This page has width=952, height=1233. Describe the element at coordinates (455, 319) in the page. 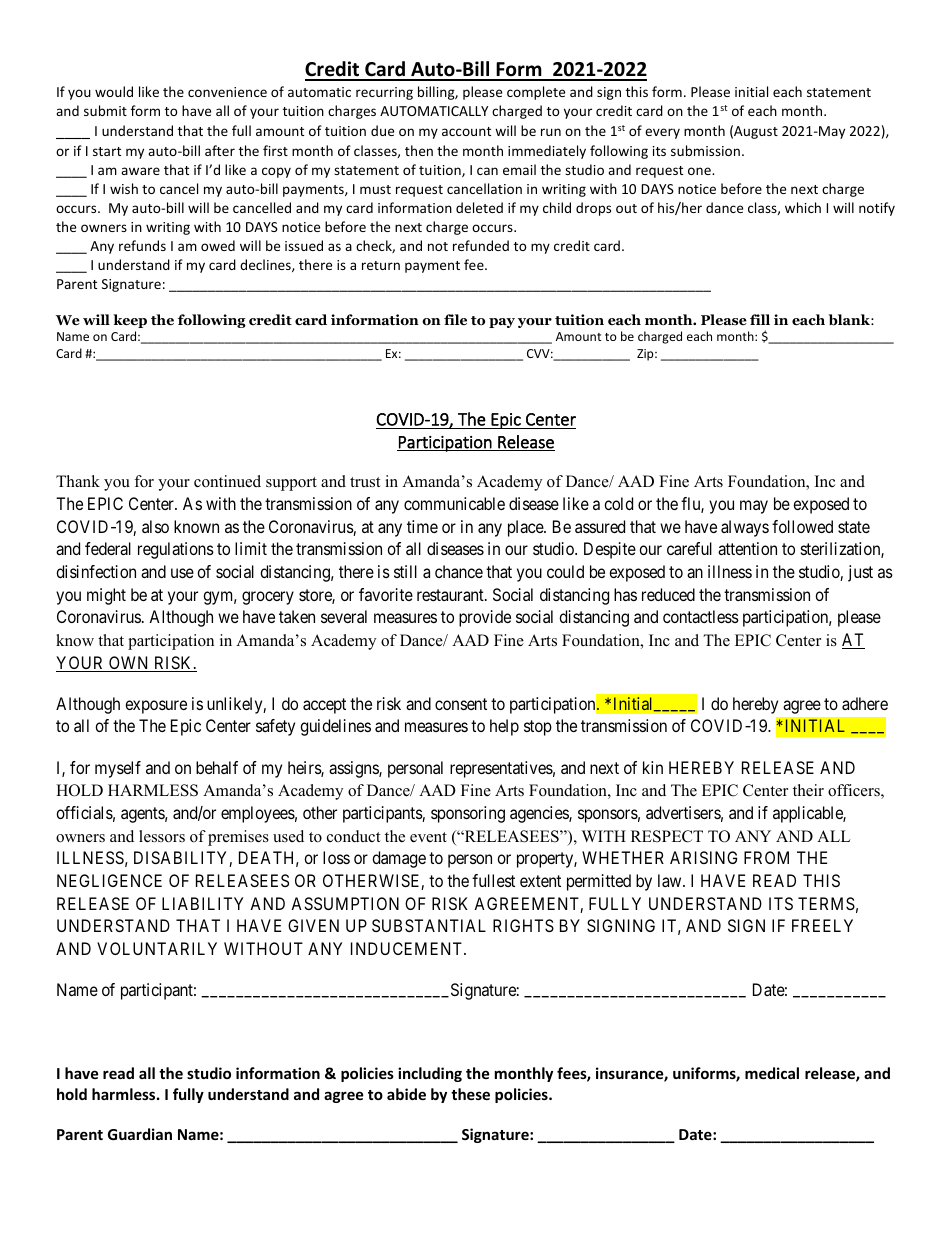

I see `file` at that location.
